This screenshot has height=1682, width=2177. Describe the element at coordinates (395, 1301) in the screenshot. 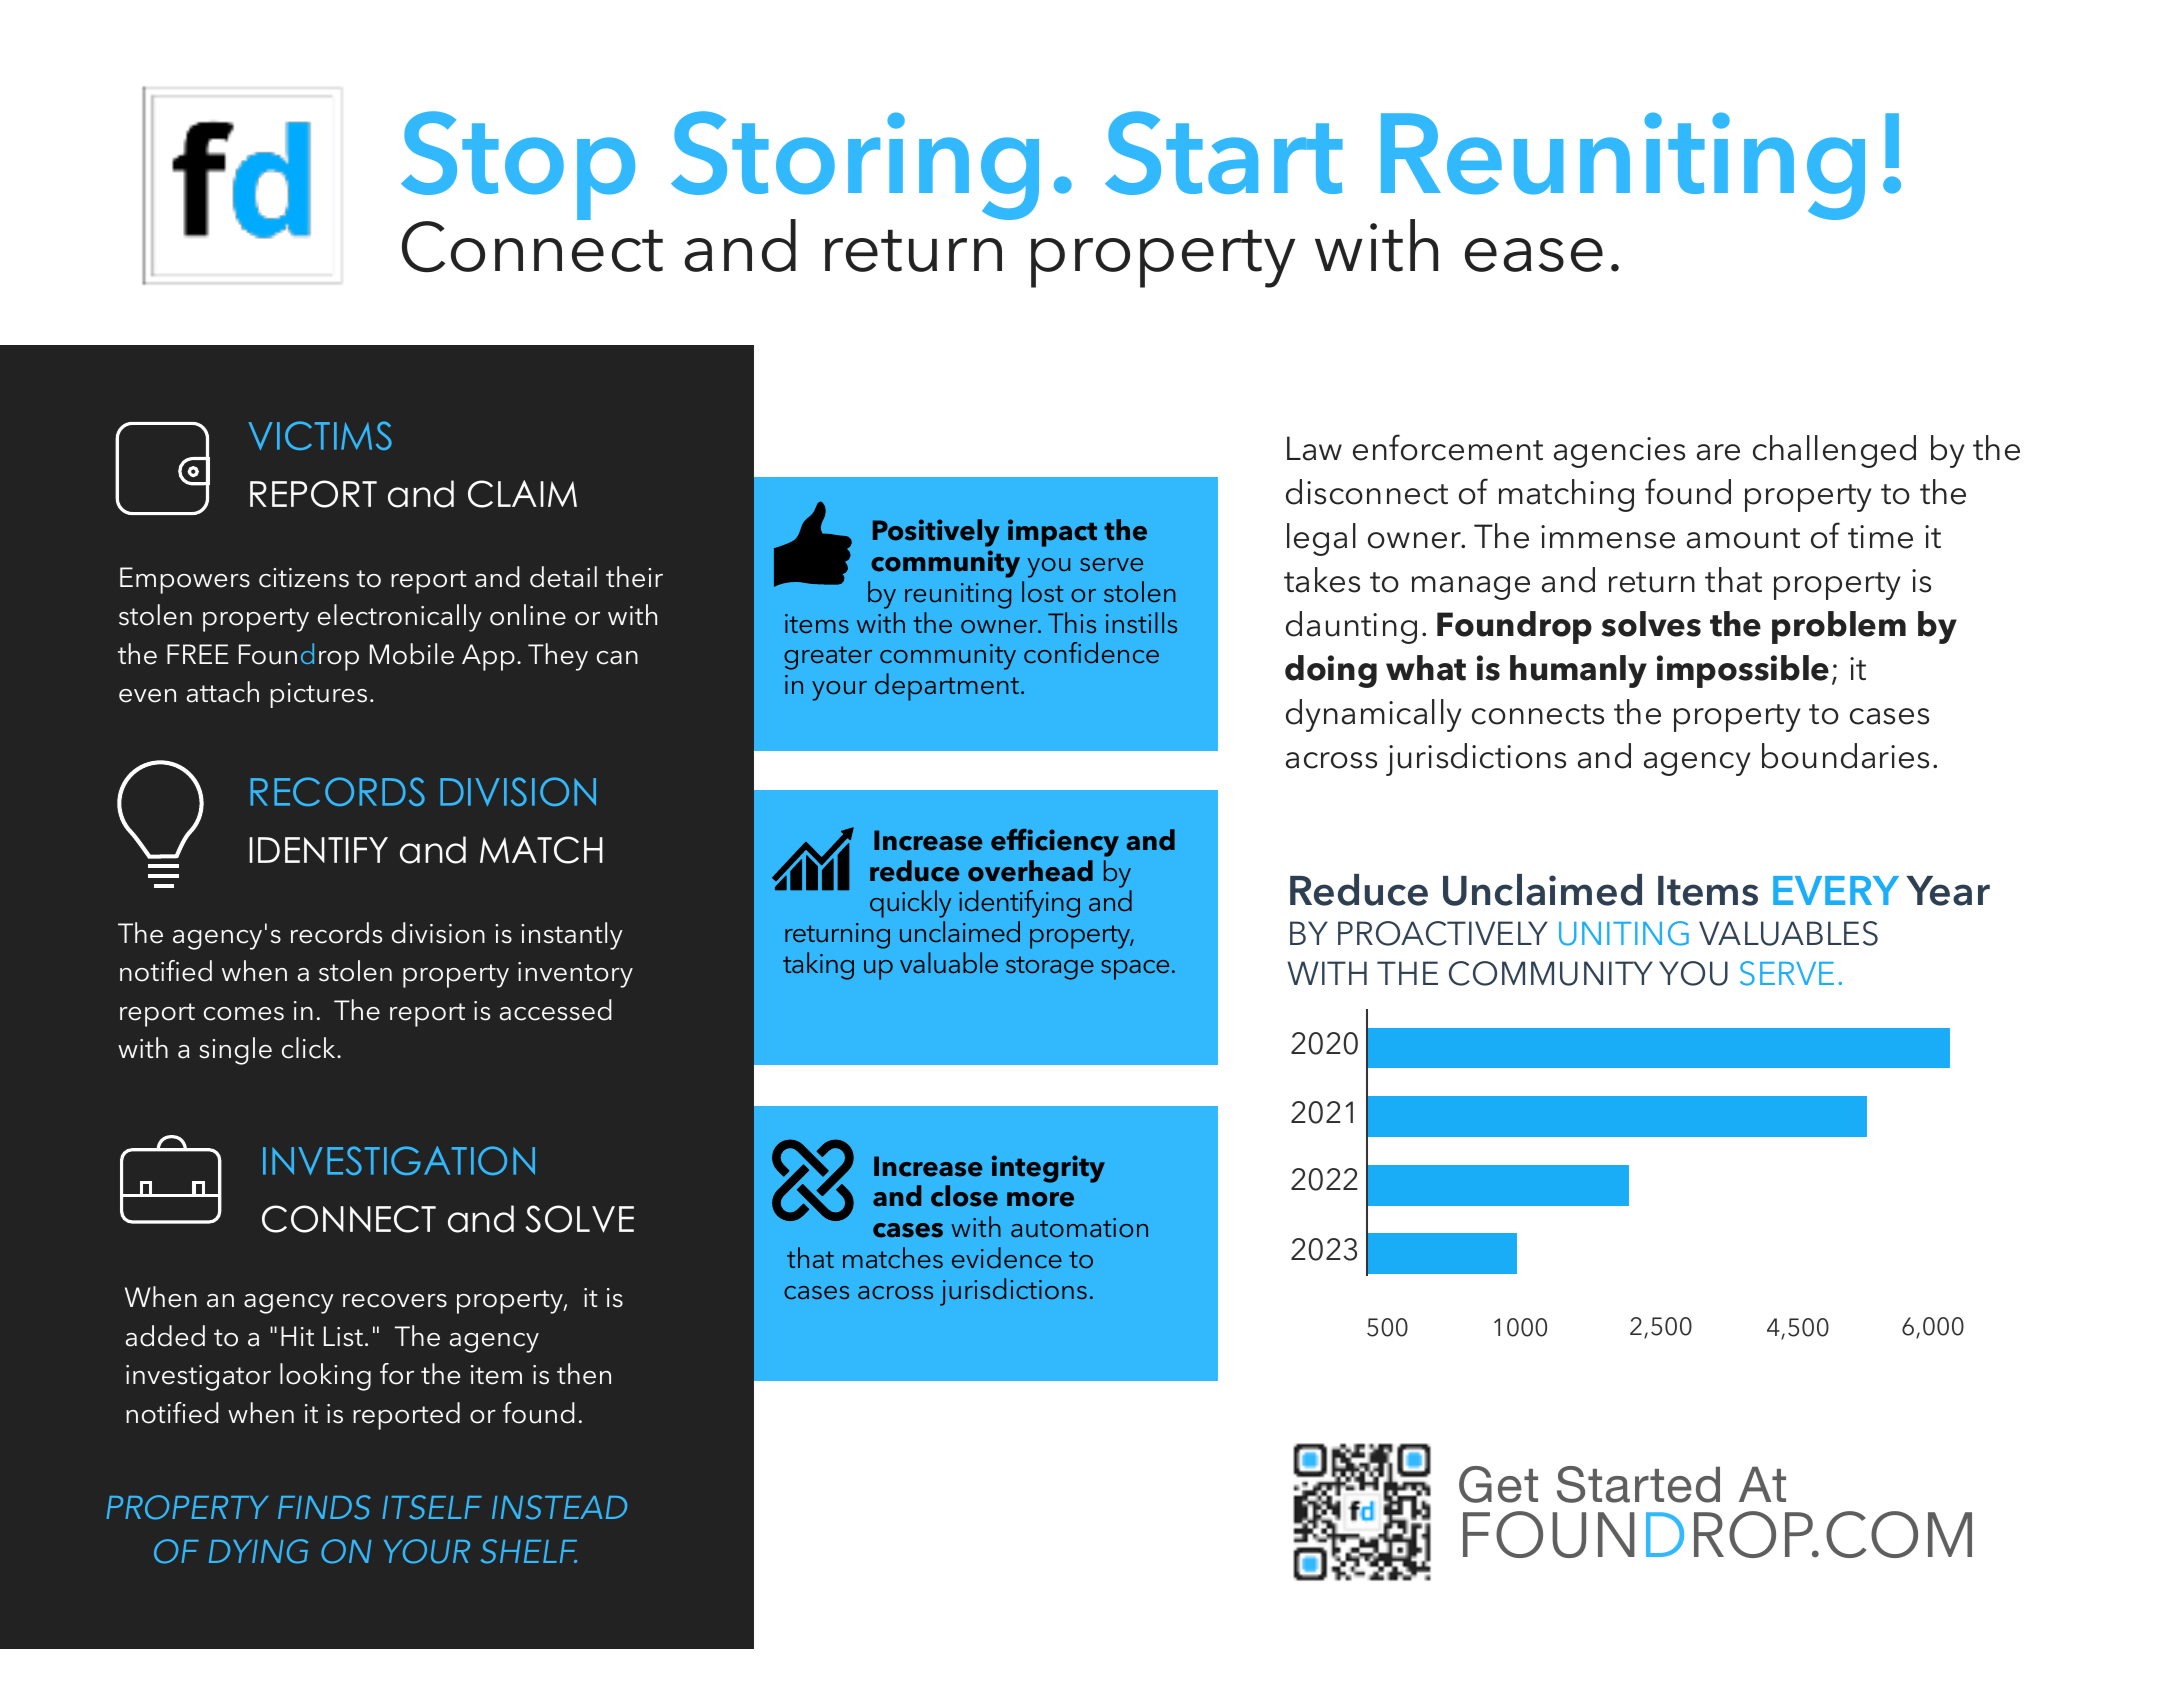

I see `recovers` at that location.
